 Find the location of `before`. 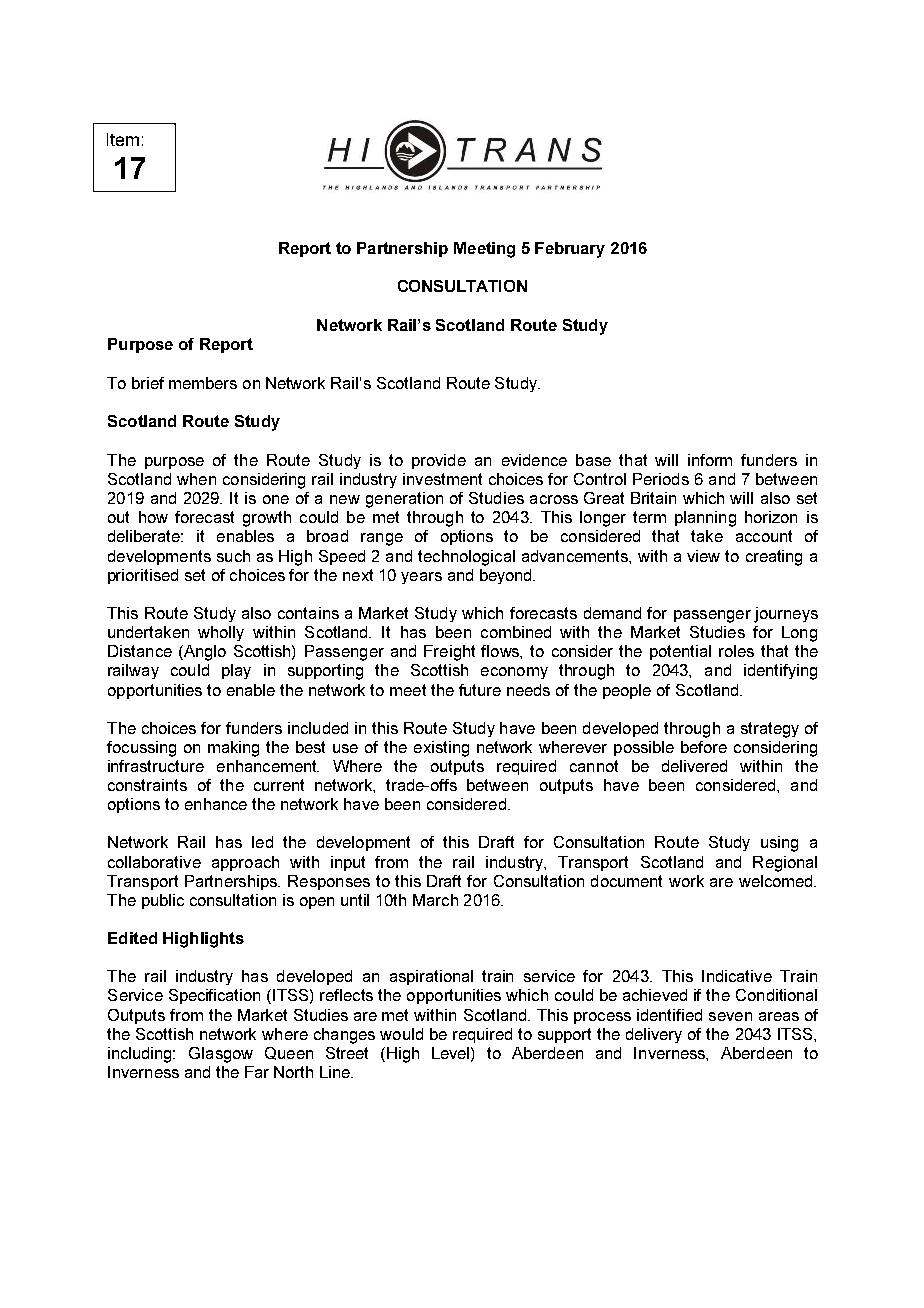

before is located at coordinates (704, 747).
